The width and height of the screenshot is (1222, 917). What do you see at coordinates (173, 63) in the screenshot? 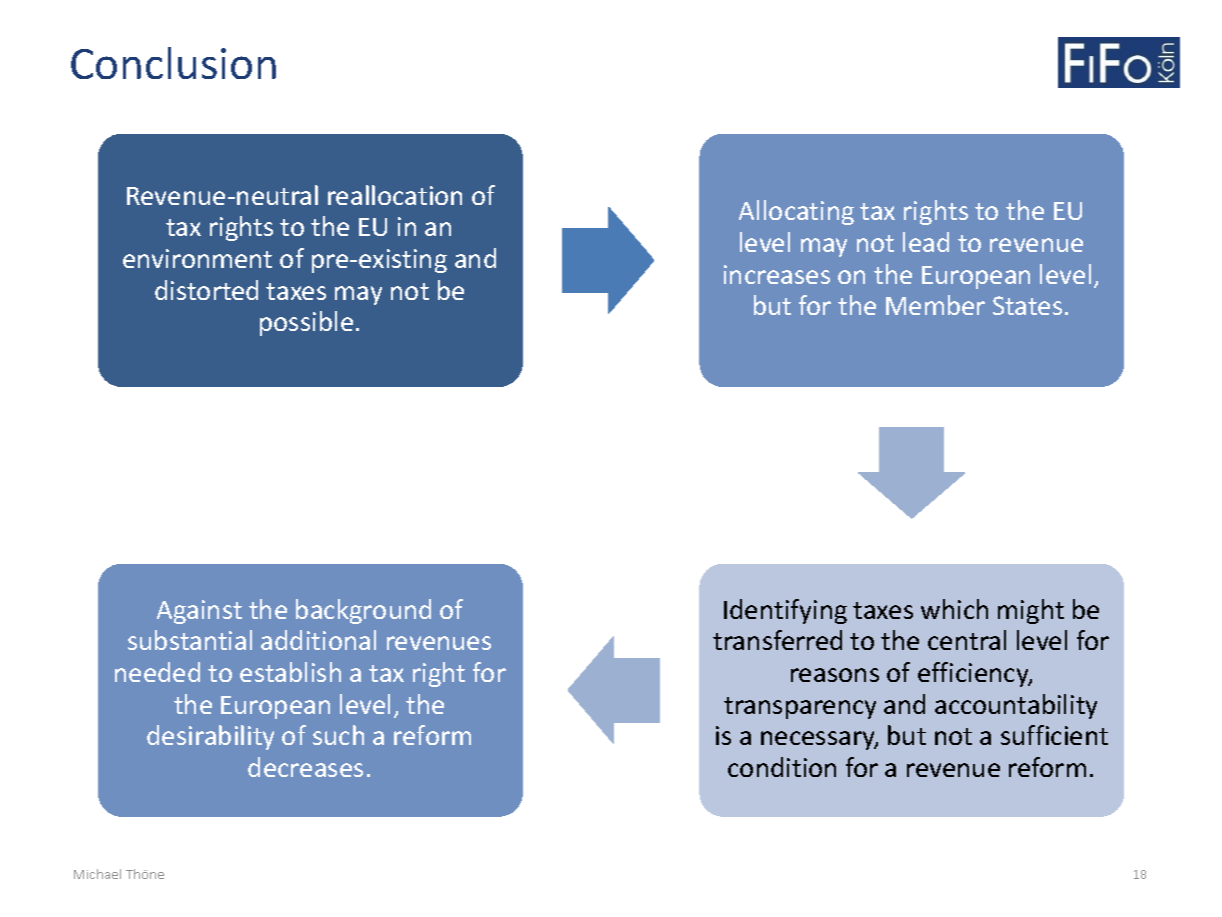
I see `Conclusion` at bounding box center [173, 63].
